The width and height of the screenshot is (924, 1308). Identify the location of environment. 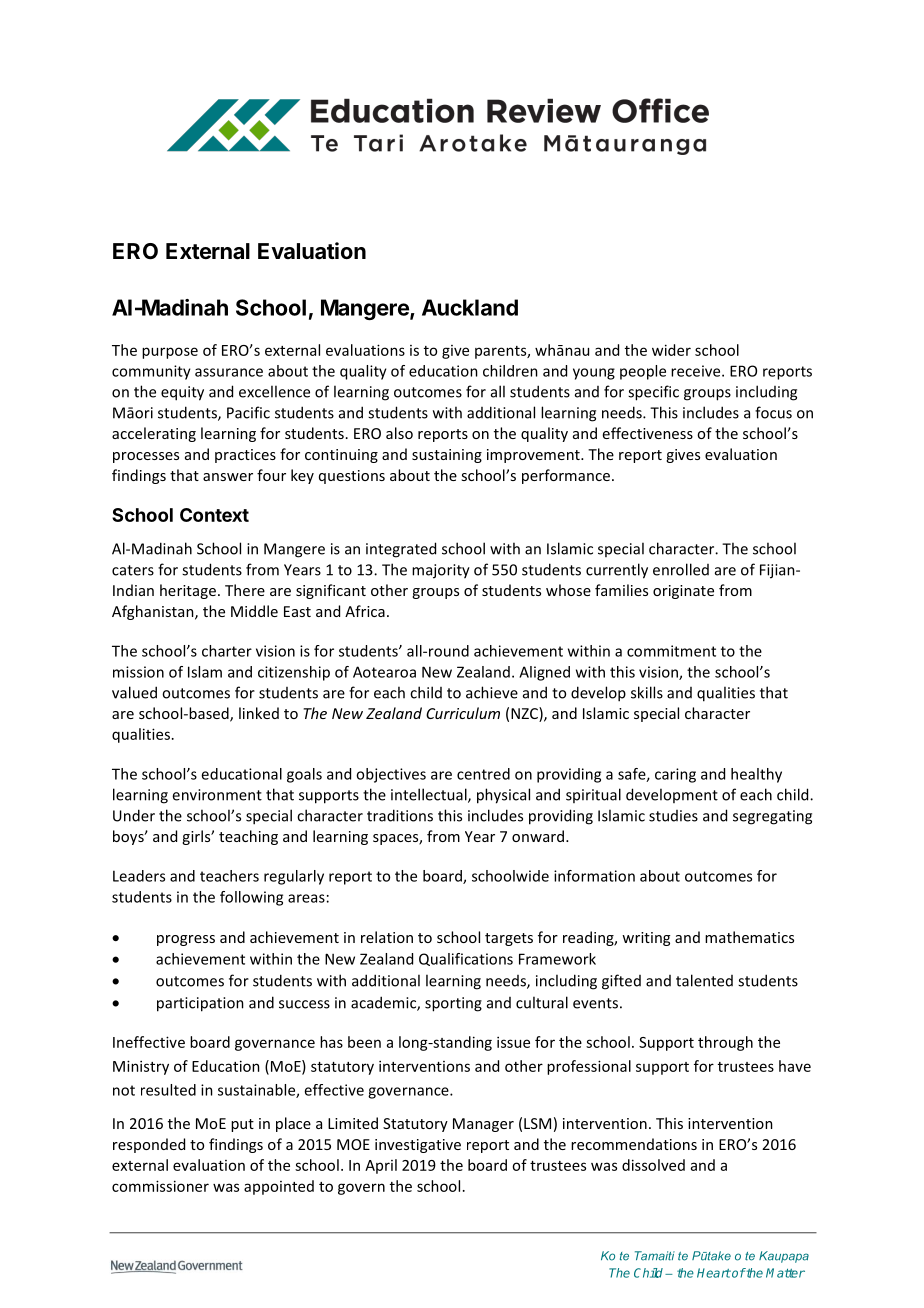
(217, 795).
